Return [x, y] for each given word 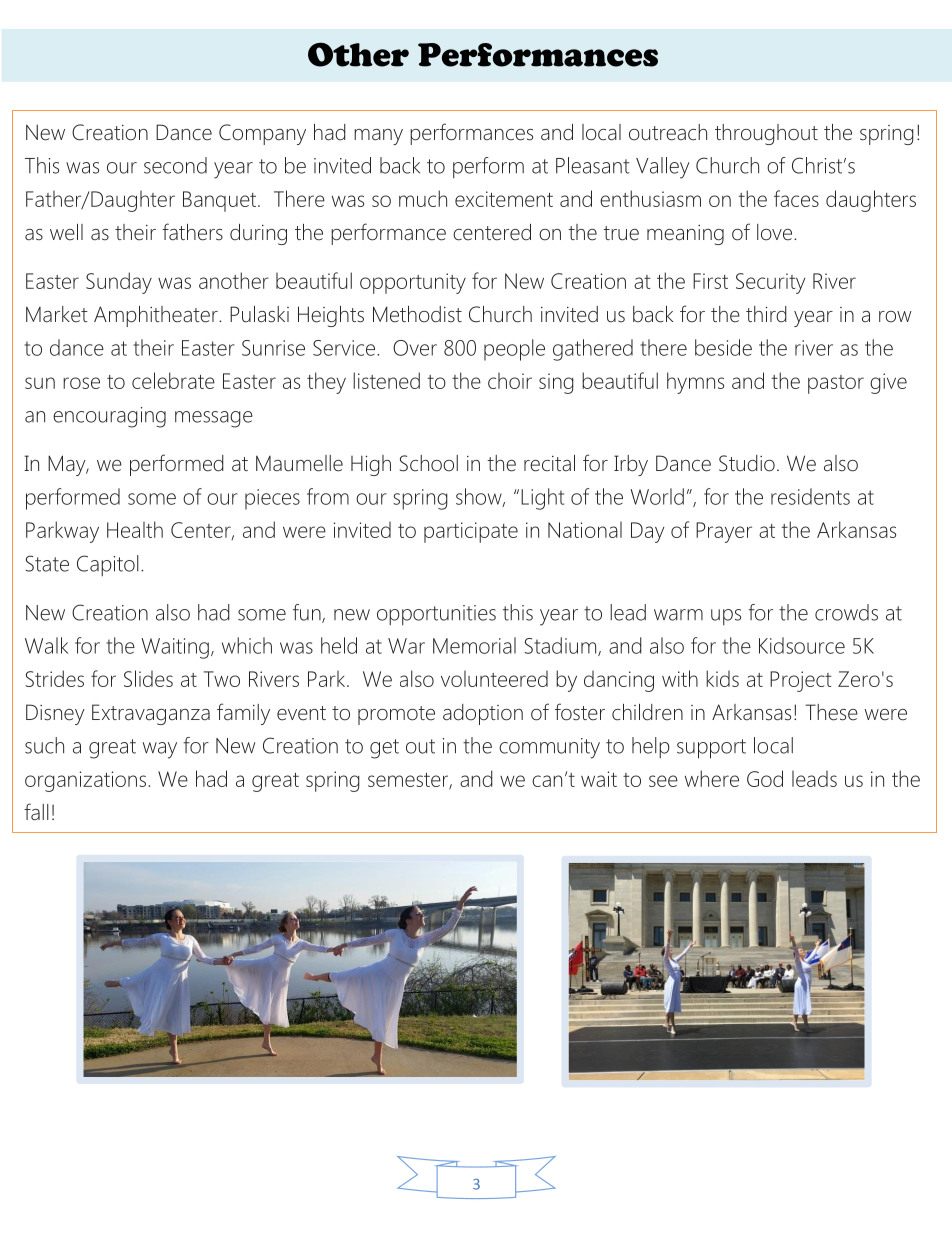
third [766, 314]
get [384, 749]
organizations [87, 781]
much [423, 198]
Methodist [417, 314]
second [175, 165]
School [429, 463]
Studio [747, 463]
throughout [766, 134]
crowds [846, 612]
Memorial [474, 645]
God [765, 778]
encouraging [109, 417]
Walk [46, 645]
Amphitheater [157, 316]
